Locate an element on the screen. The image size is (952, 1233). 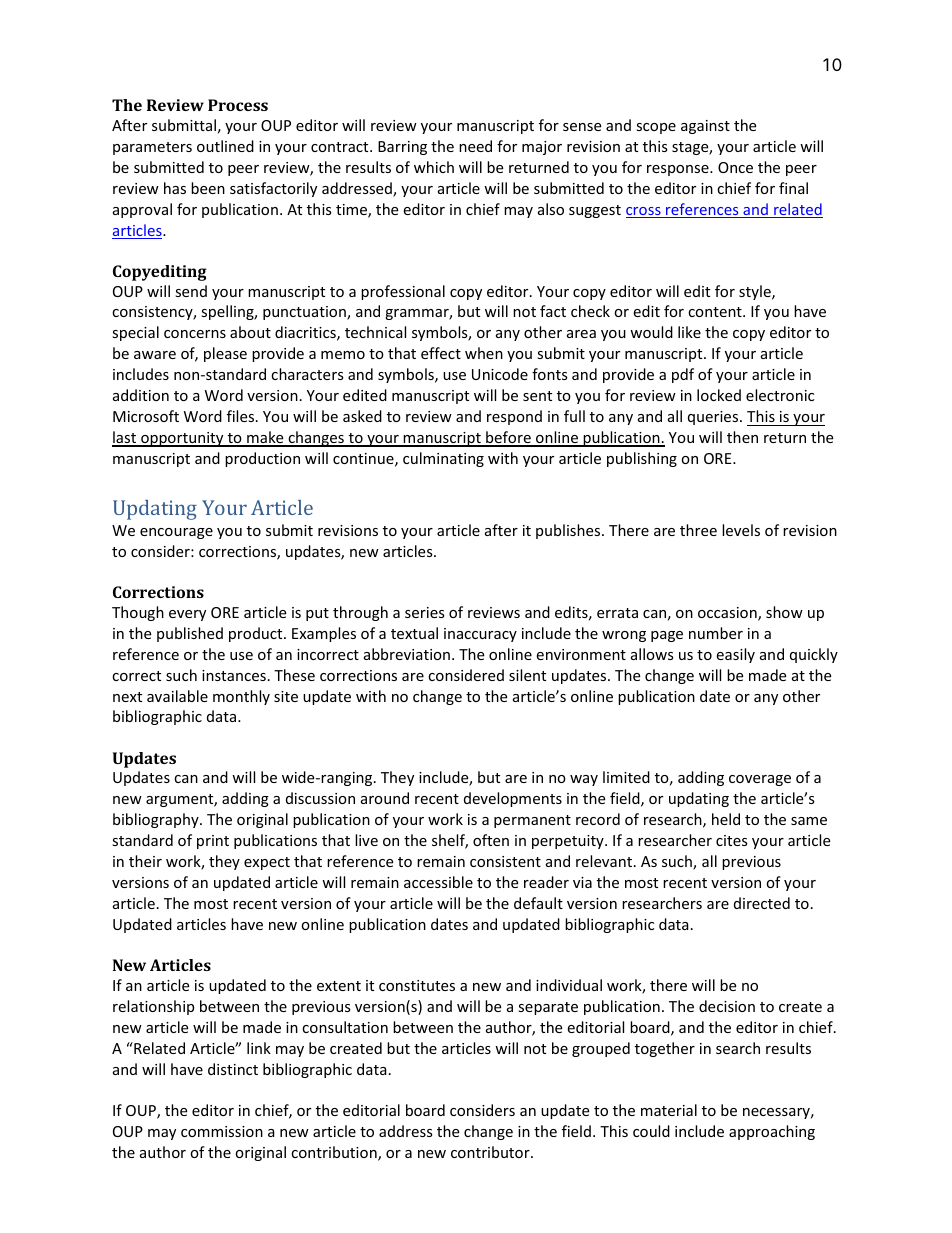
cites is located at coordinates (732, 840).
